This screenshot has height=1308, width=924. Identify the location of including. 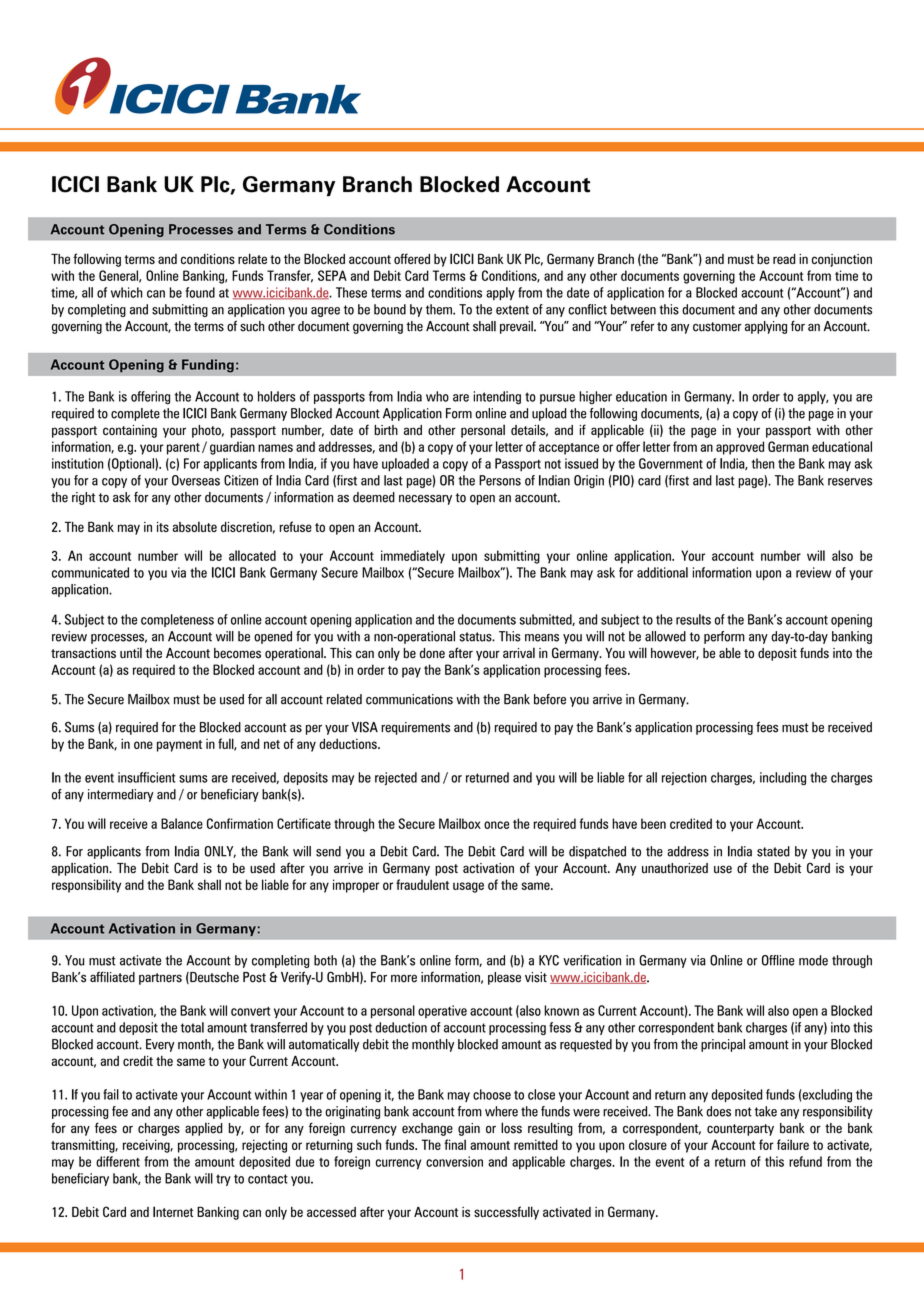
(783, 779).
